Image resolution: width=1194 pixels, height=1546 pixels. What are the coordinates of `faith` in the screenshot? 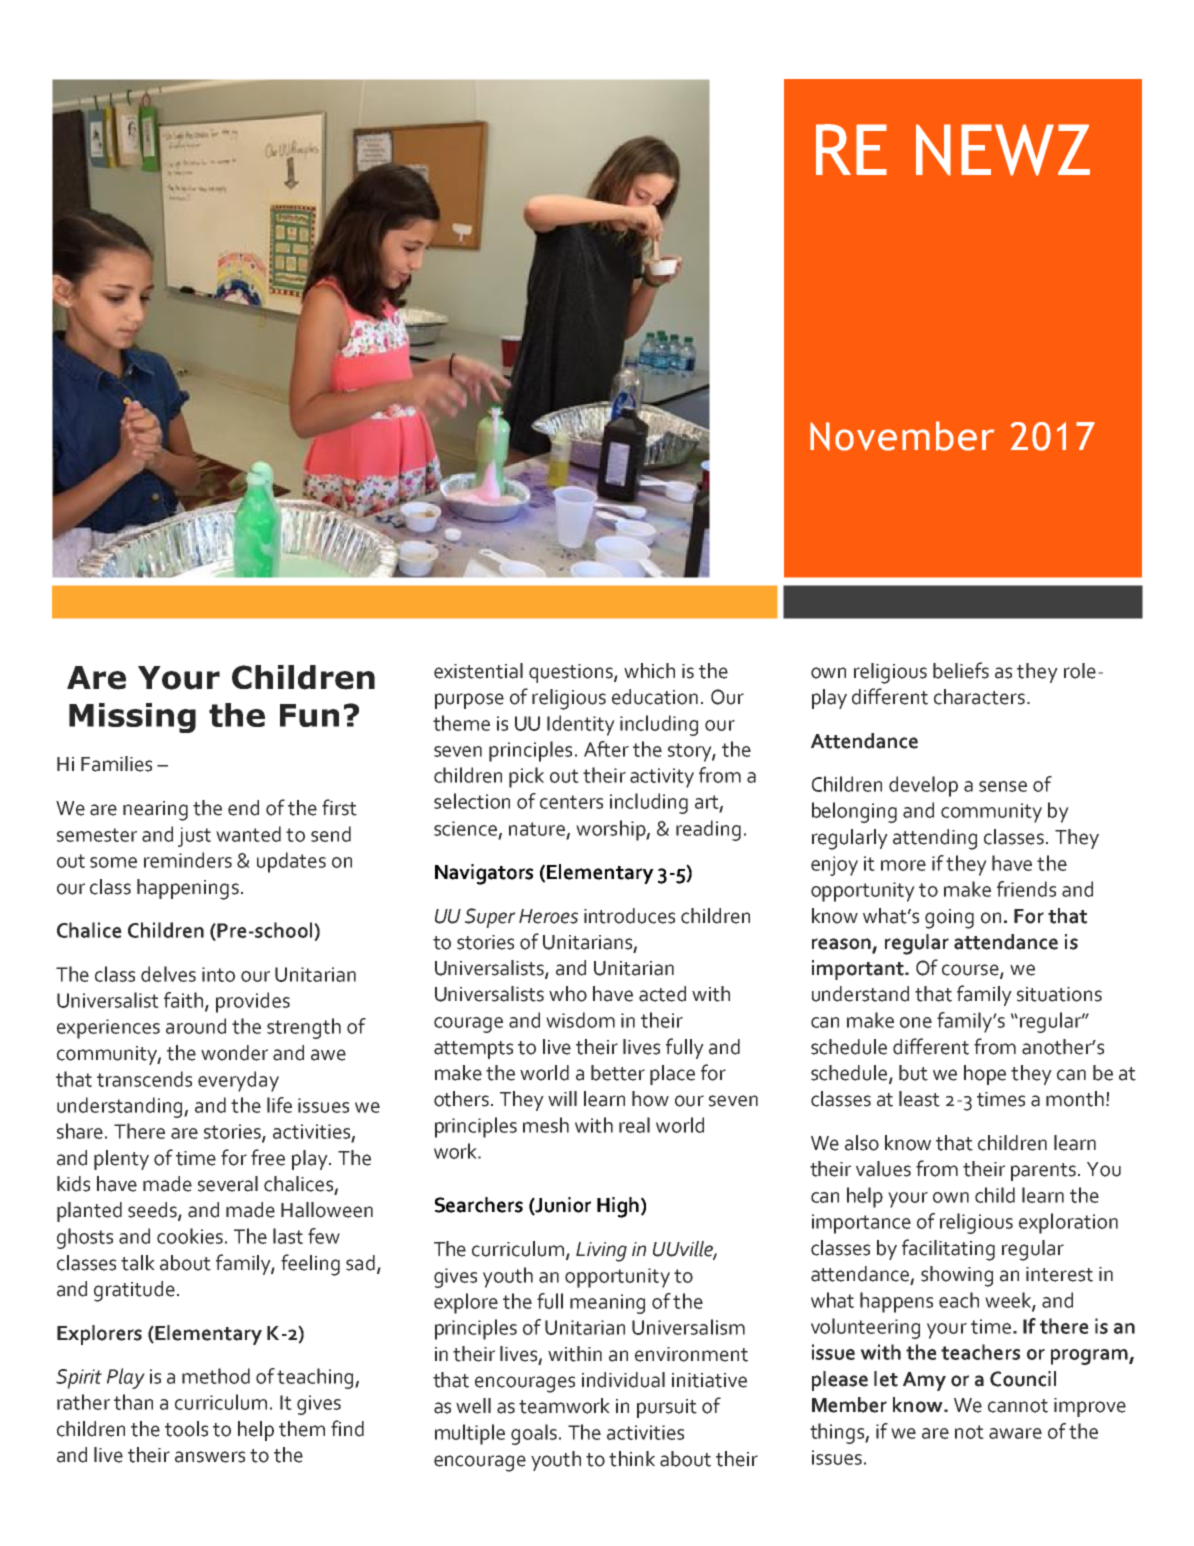 It's located at (185, 1001).
